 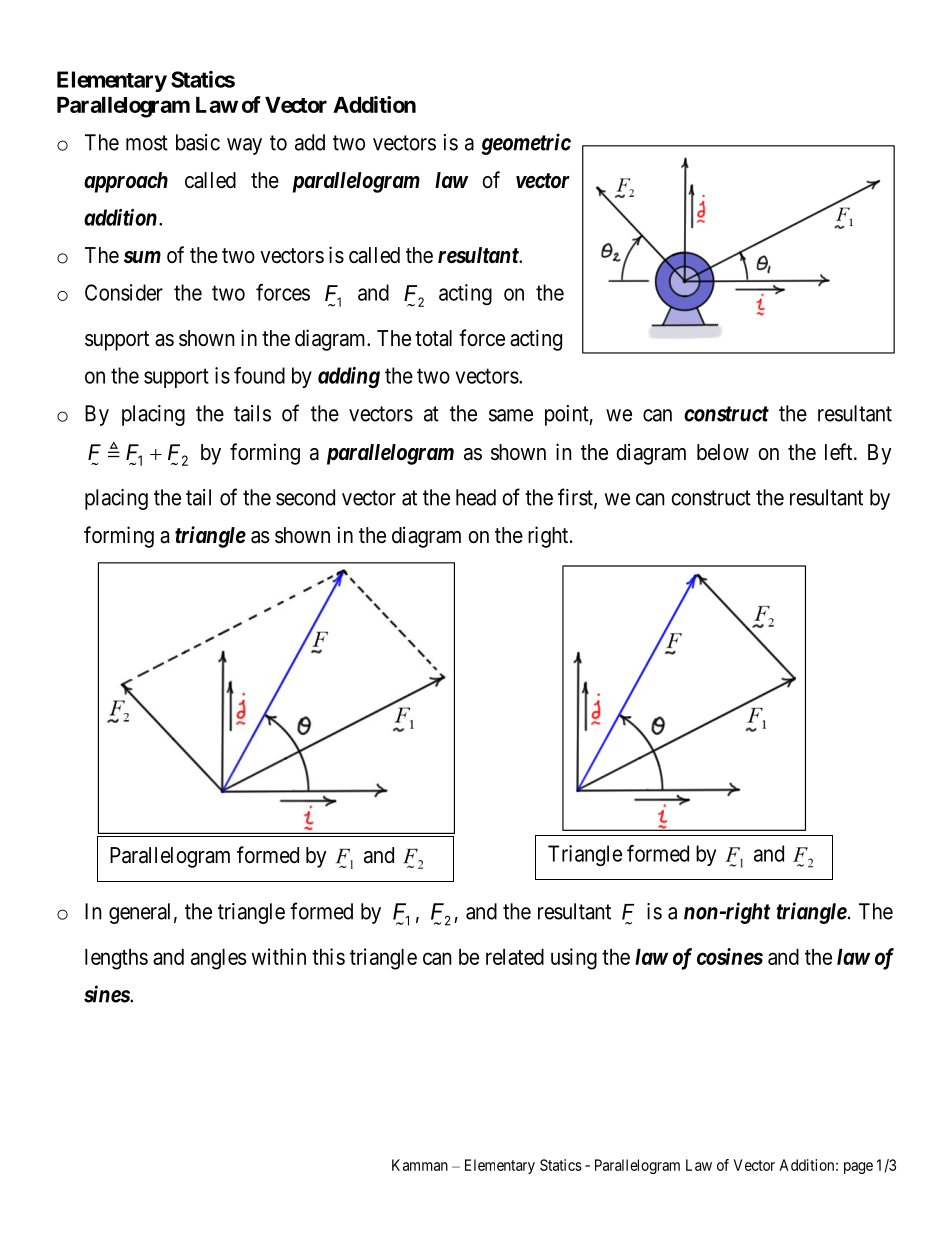 What do you see at coordinates (723, 452) in the screenshot?
I see `below` at bounding box center [723, 452].
